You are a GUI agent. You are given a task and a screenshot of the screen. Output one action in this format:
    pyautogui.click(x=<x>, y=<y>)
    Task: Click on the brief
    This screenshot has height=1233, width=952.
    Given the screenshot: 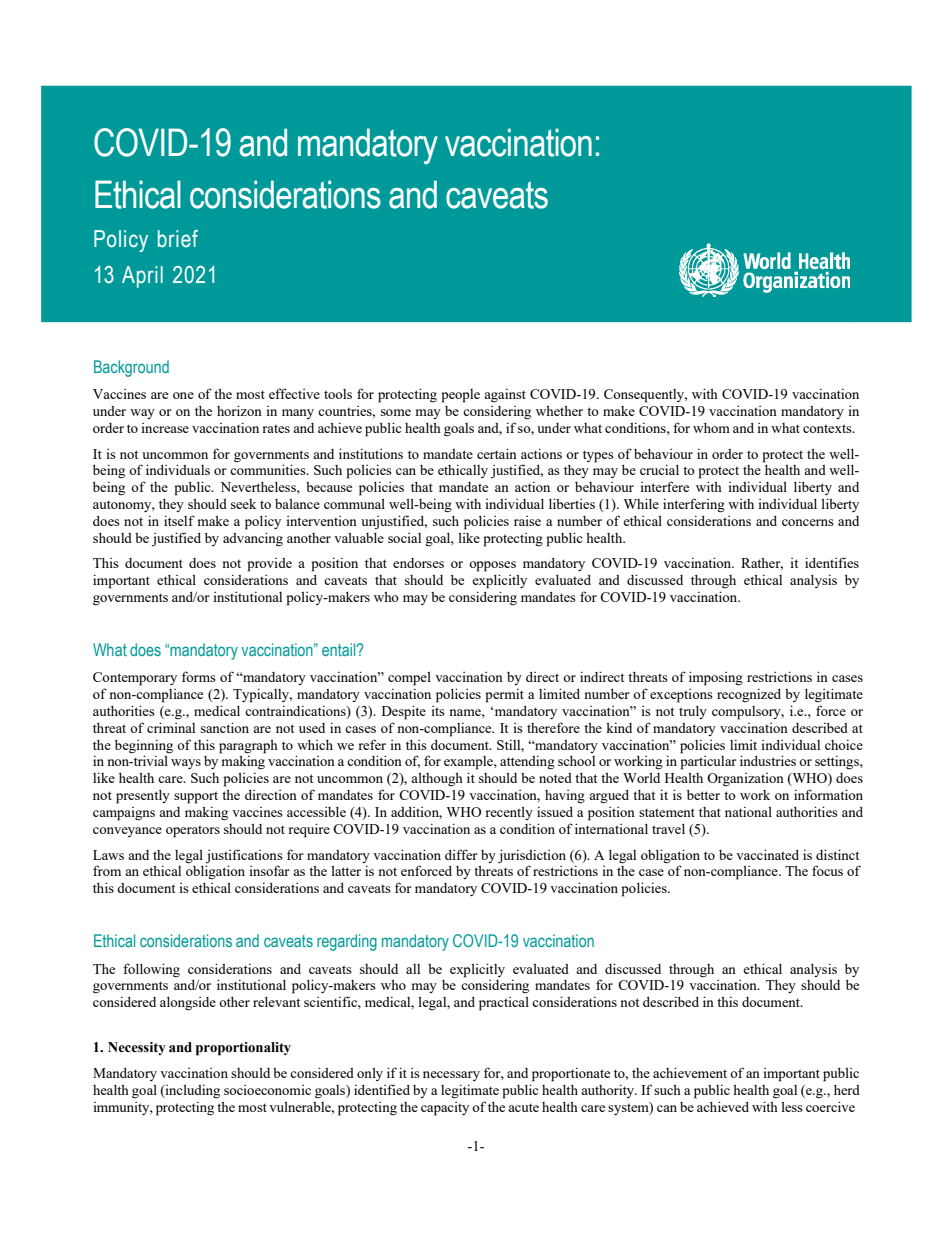 What is the action you would take?
    pyautogui.click(x=178, y=239)
